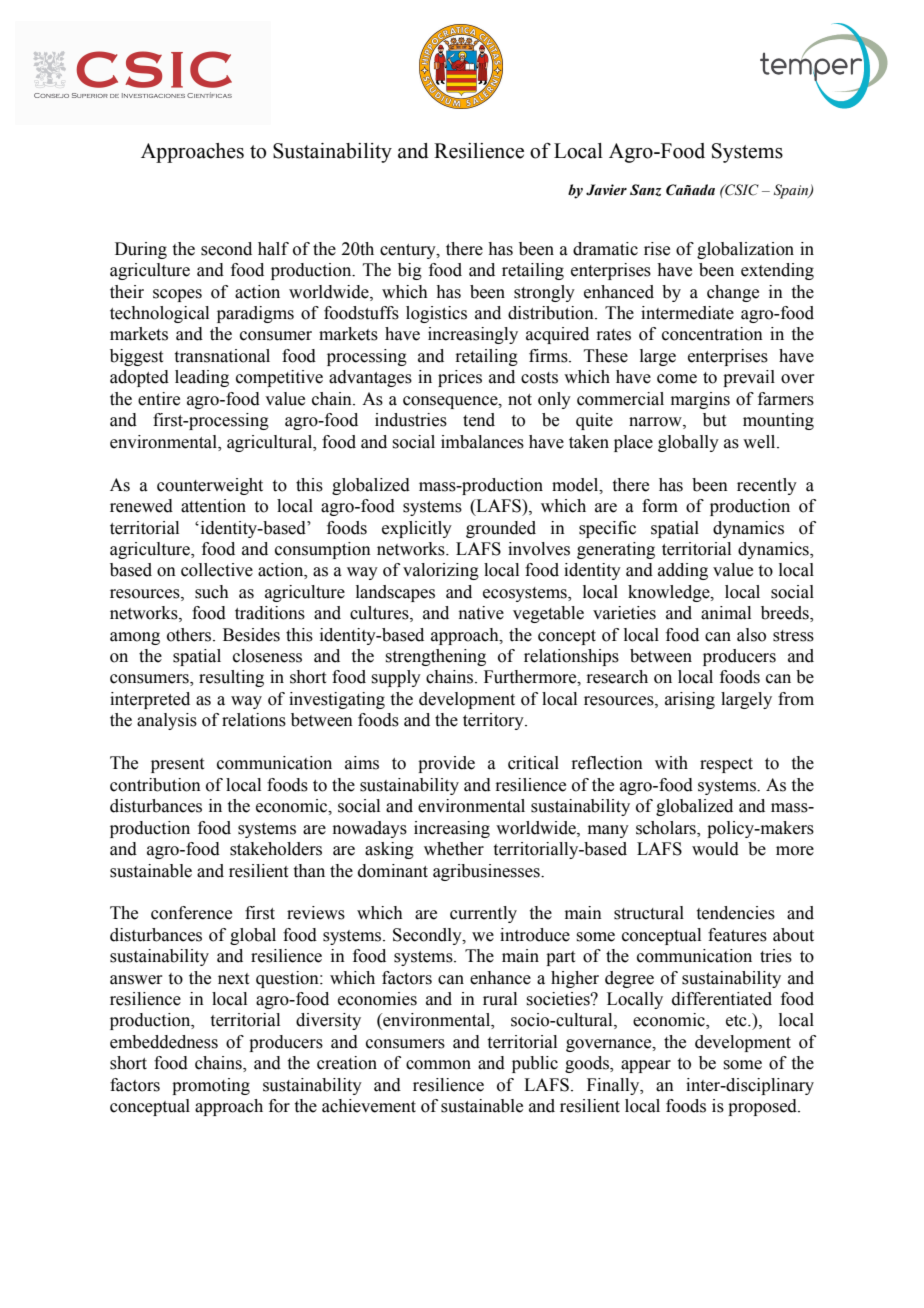 This page has height=1308, width=924. What do you see at coordinates (190, 635) in the page?
I see `others` at bounding box center [190, 635].
